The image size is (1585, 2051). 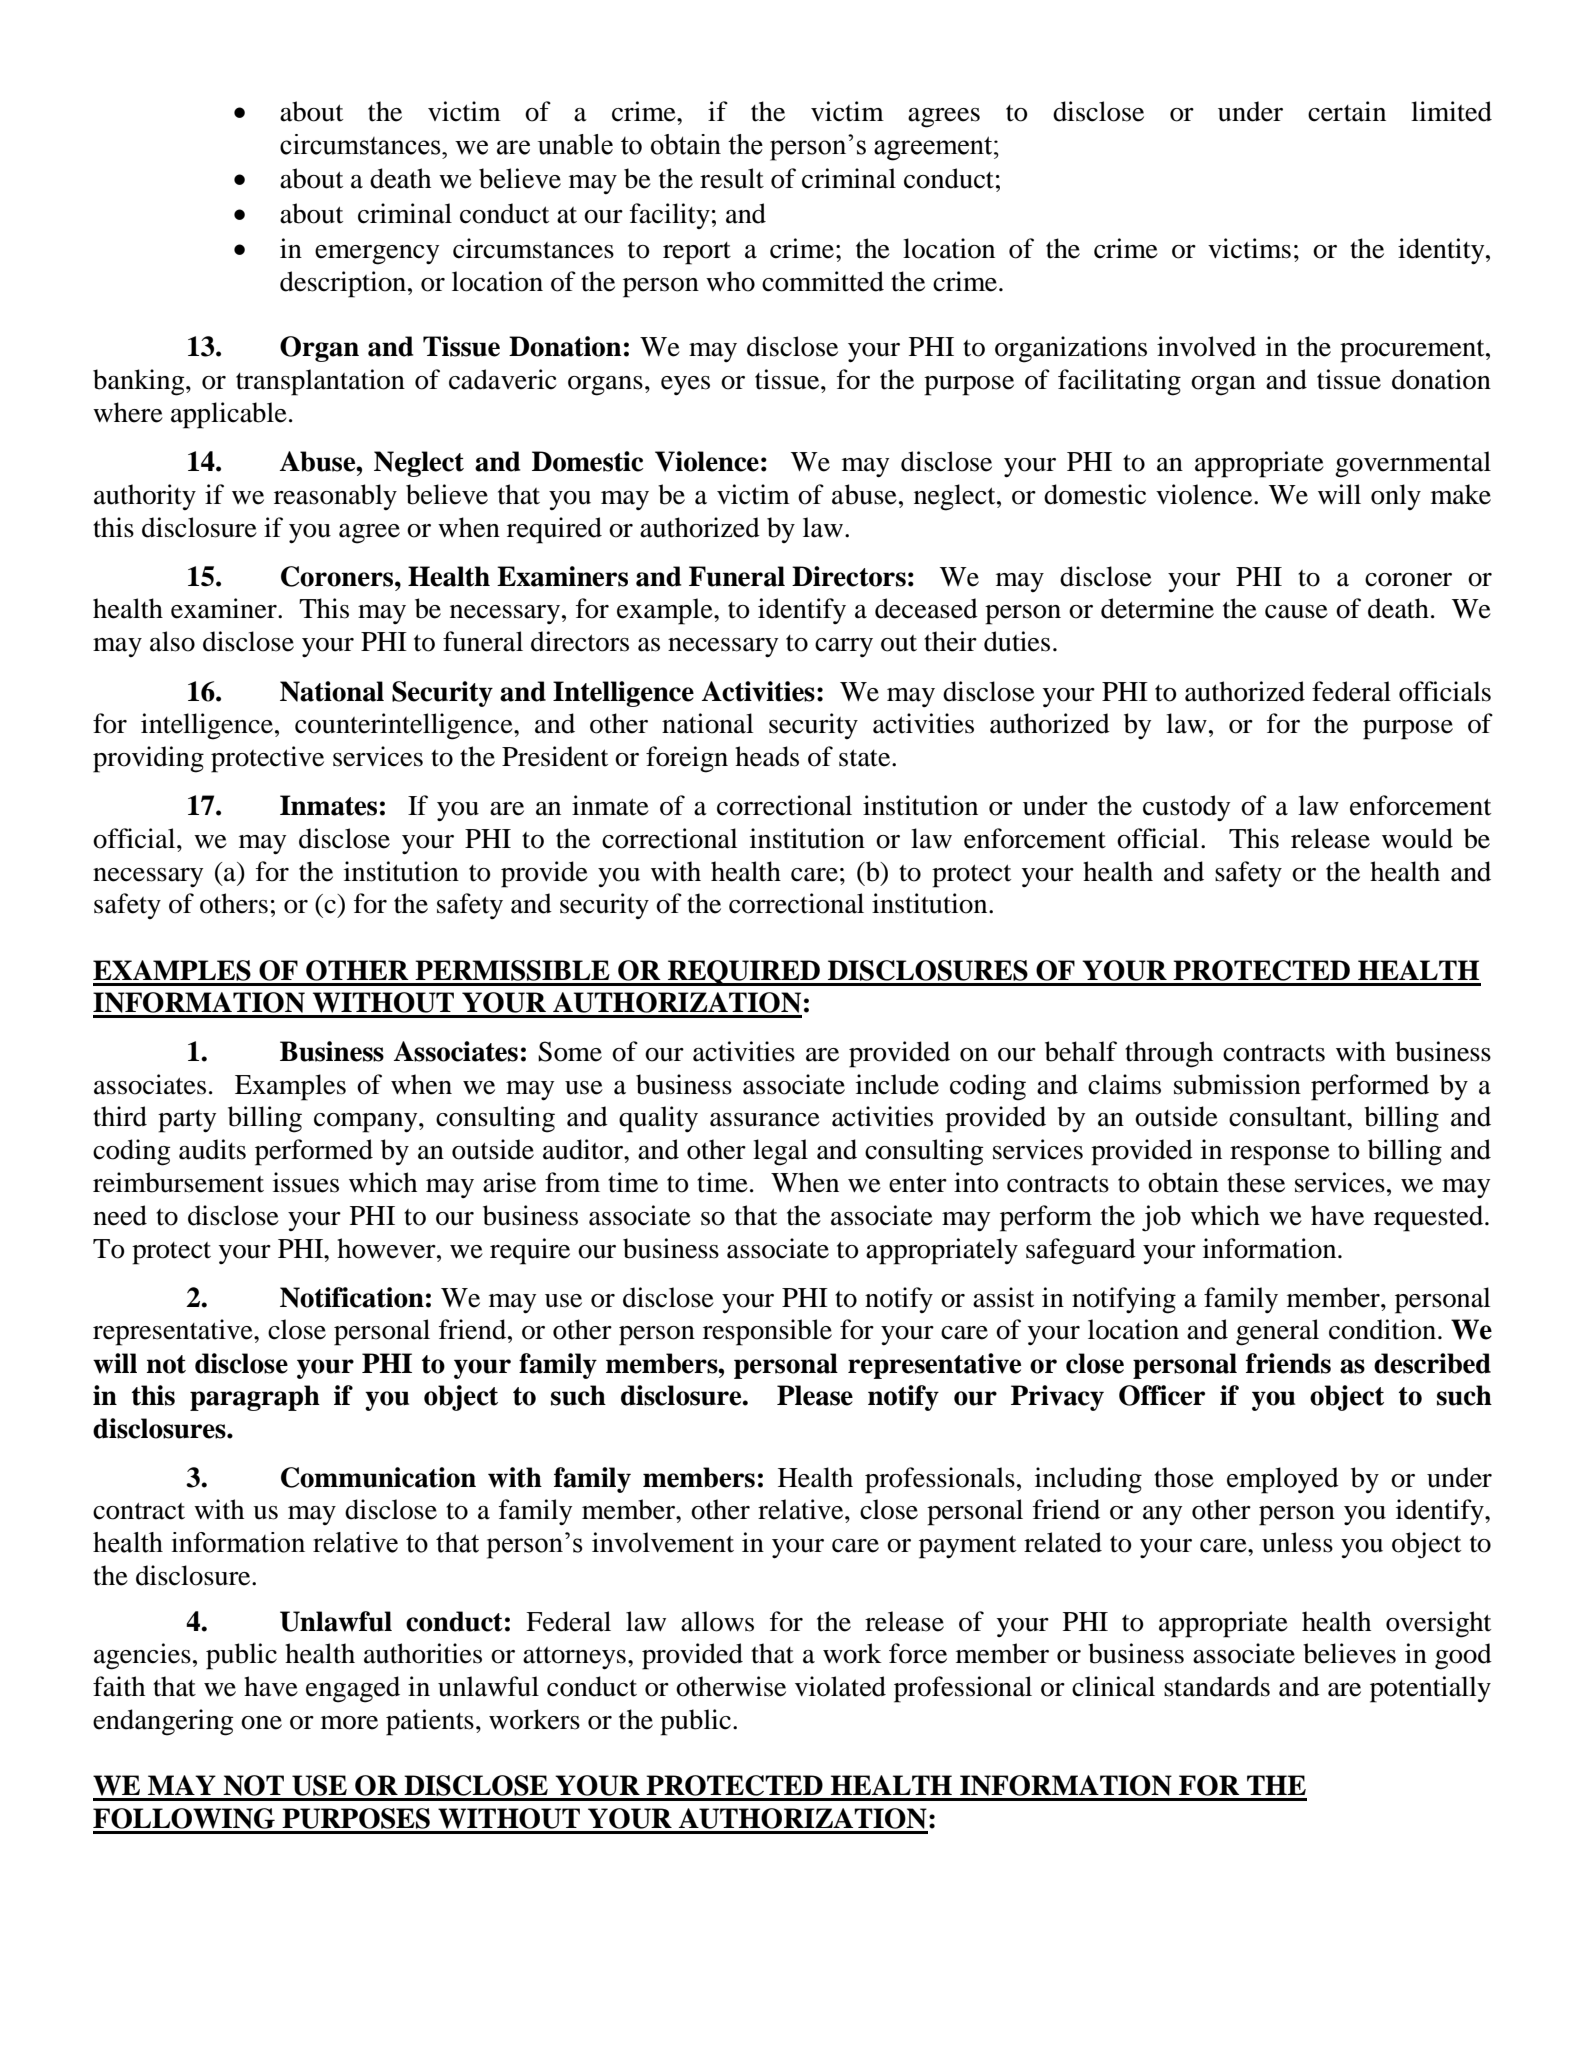 I want to click on providing, so click(x=148, y=759).
